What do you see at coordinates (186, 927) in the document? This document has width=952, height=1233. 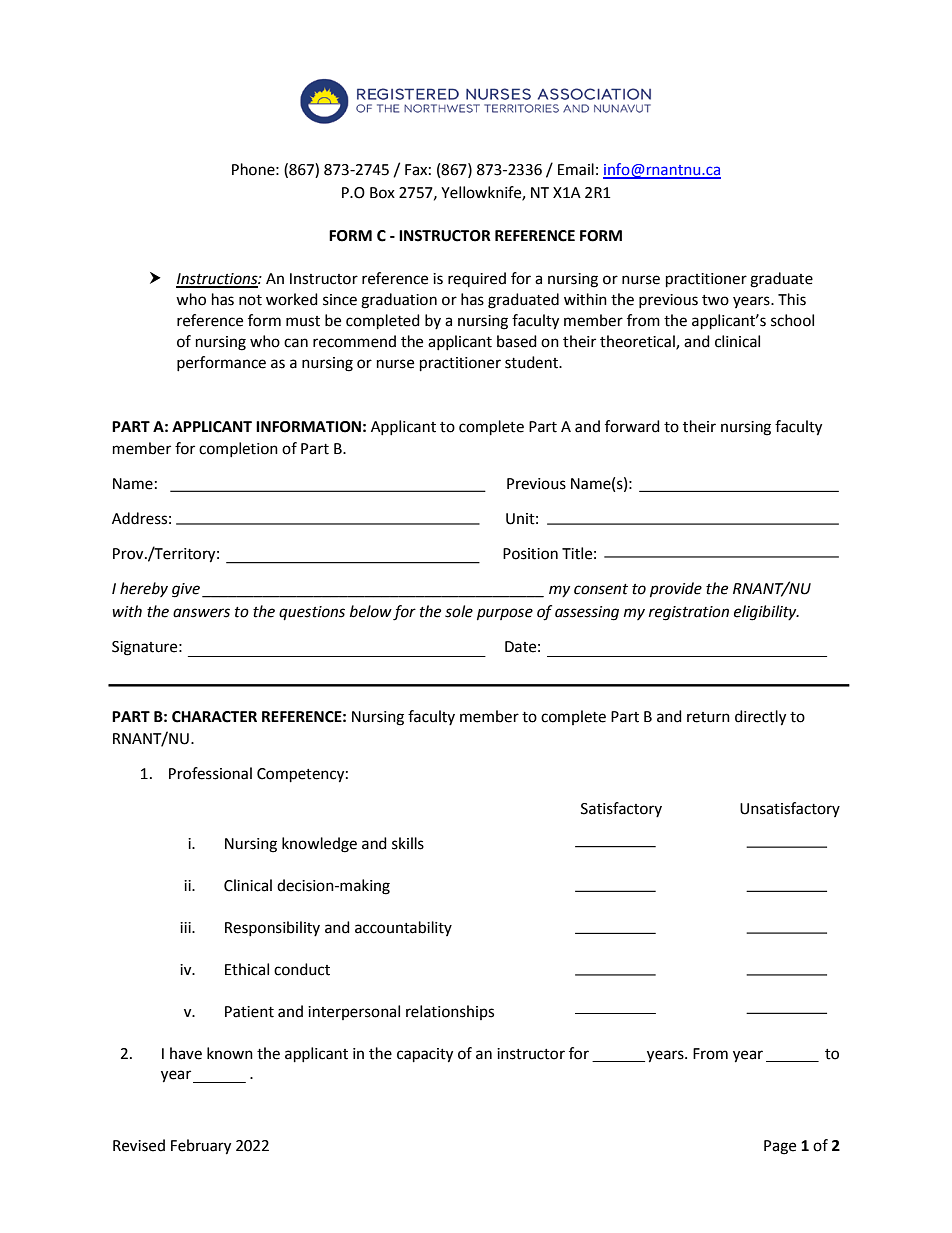 I see `iii` at bounding box center [186, 927].
